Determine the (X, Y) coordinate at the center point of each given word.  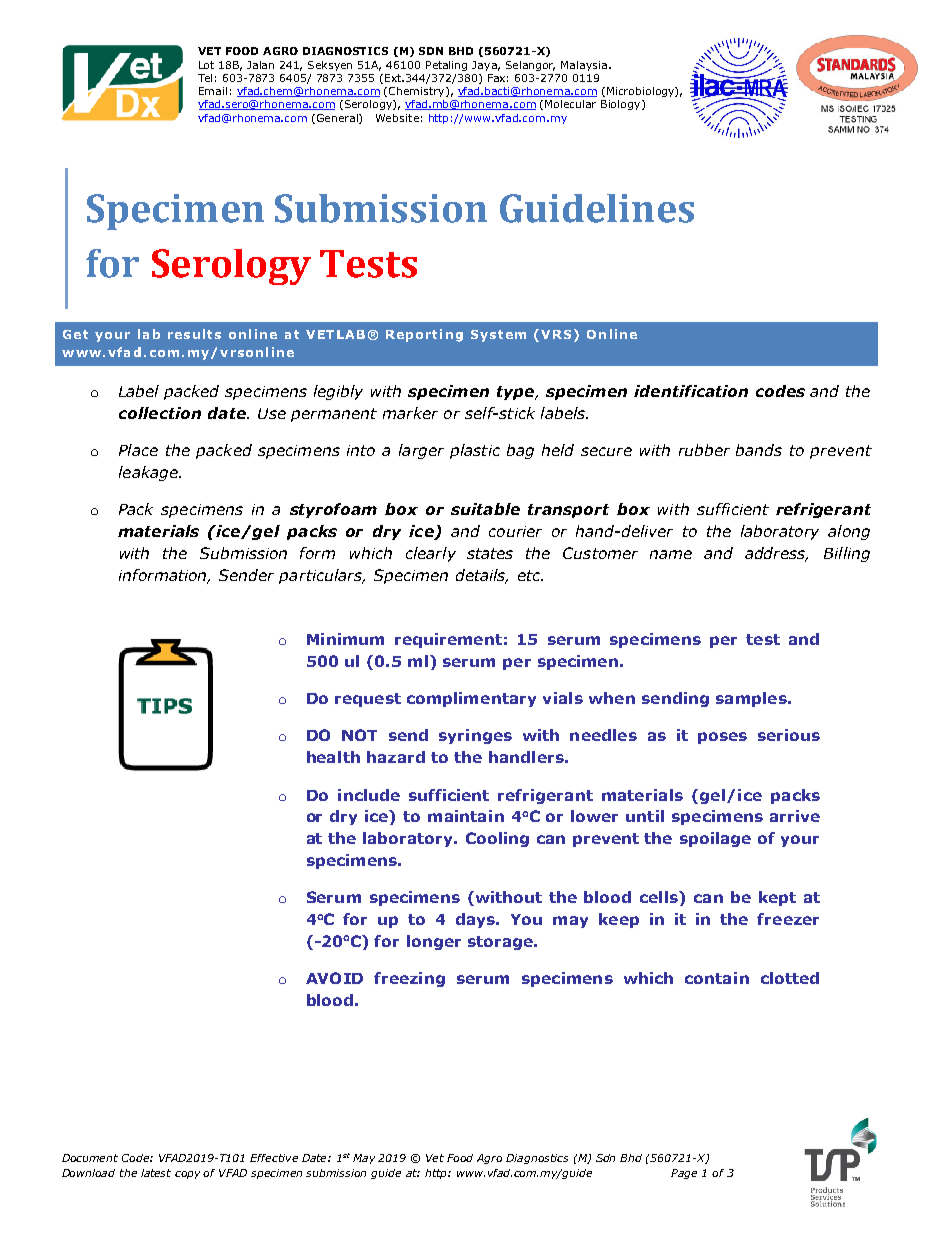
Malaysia (584, 66)
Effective (274, 1158)
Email (213, 91)
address (776, 554)
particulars (321, 576)
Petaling (446, 66)
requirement (448, 640)
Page (684, 1174)
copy (187, 1175)
